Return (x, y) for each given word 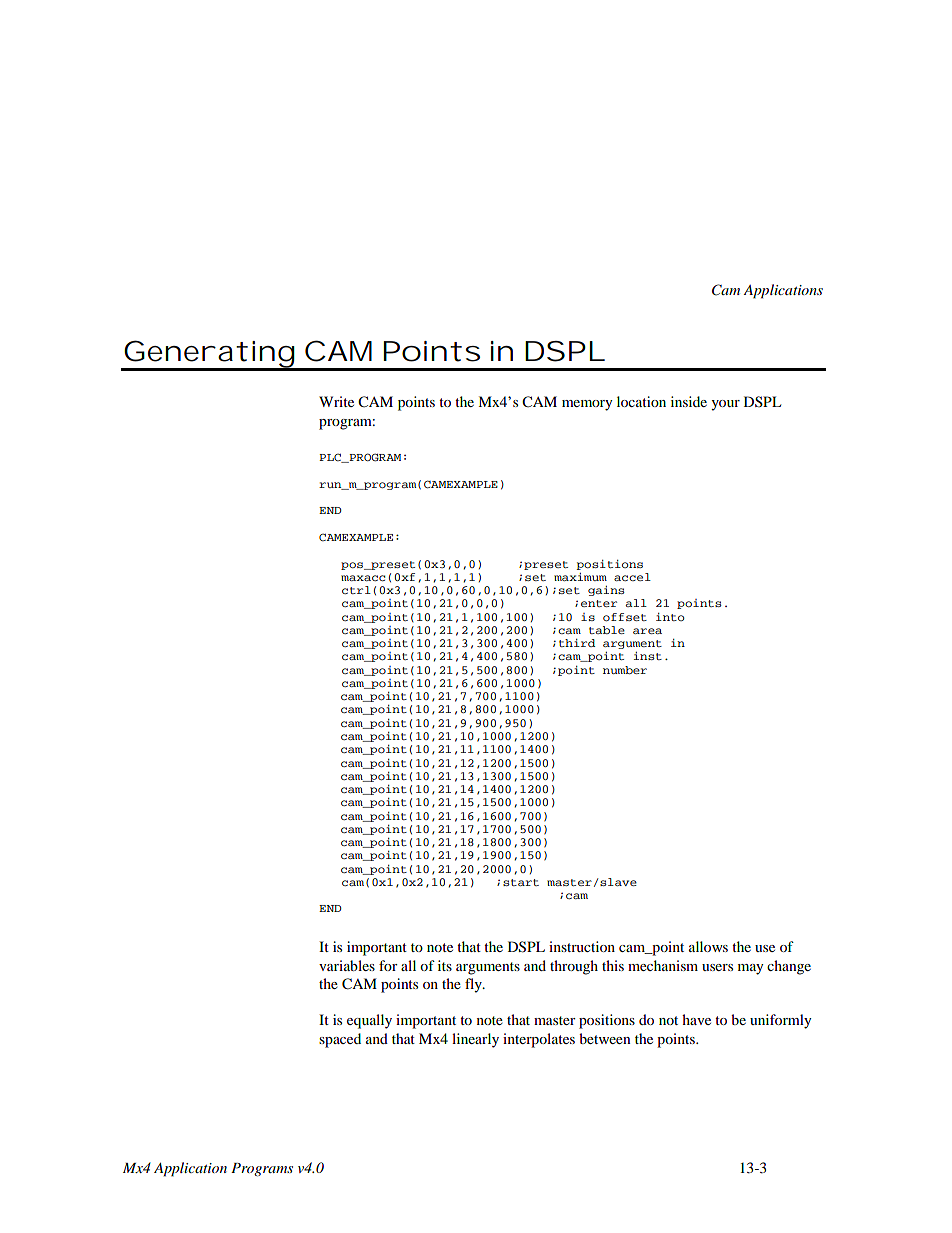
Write (336, 401)
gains (606, 591)
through (574, 967)
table (607, 630)
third (577, 643)
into (670, 617)
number (625, 670)
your (725, 405)
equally (369, 1021)
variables (347, 965)
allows (708, 946)
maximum (580, 577)
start (521, 882)
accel (632, 577)
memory (587, 405)
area (647, 631)
